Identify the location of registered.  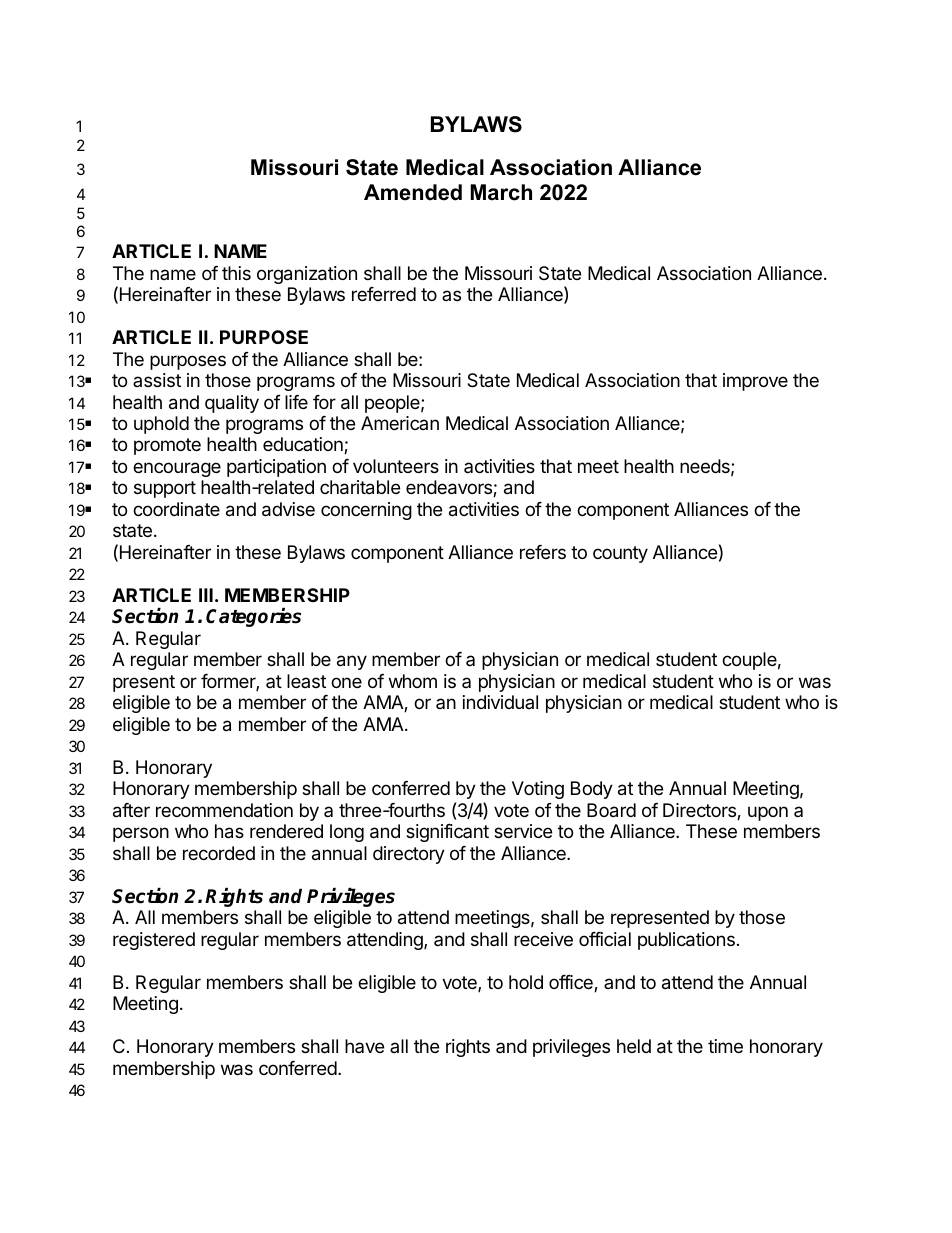
(154, 941).
